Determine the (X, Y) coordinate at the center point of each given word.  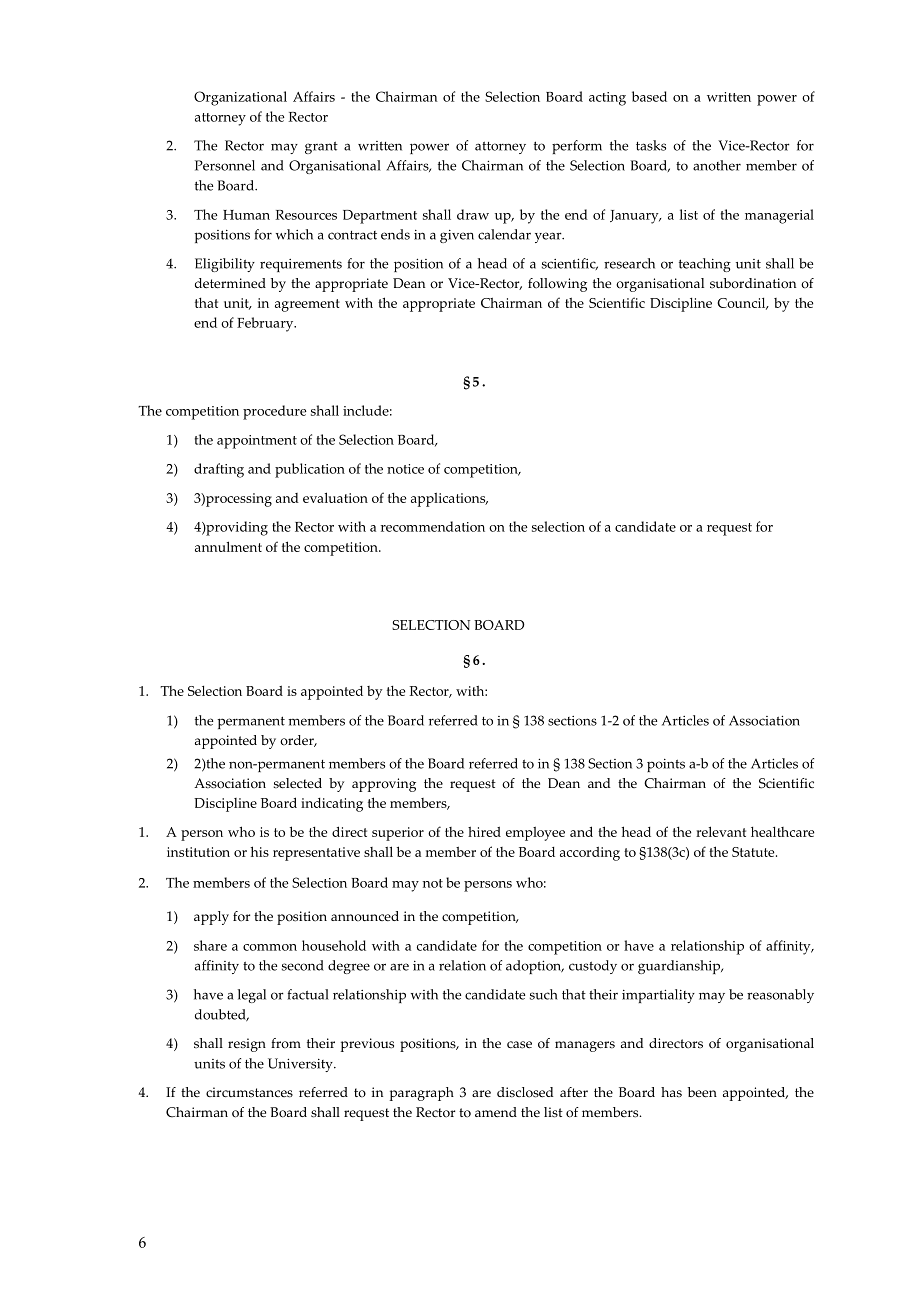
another (717, 165)
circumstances (249, 1092)
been (702, 1092)
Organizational (240, 98)
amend (496, 1112)
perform (577, 147)
